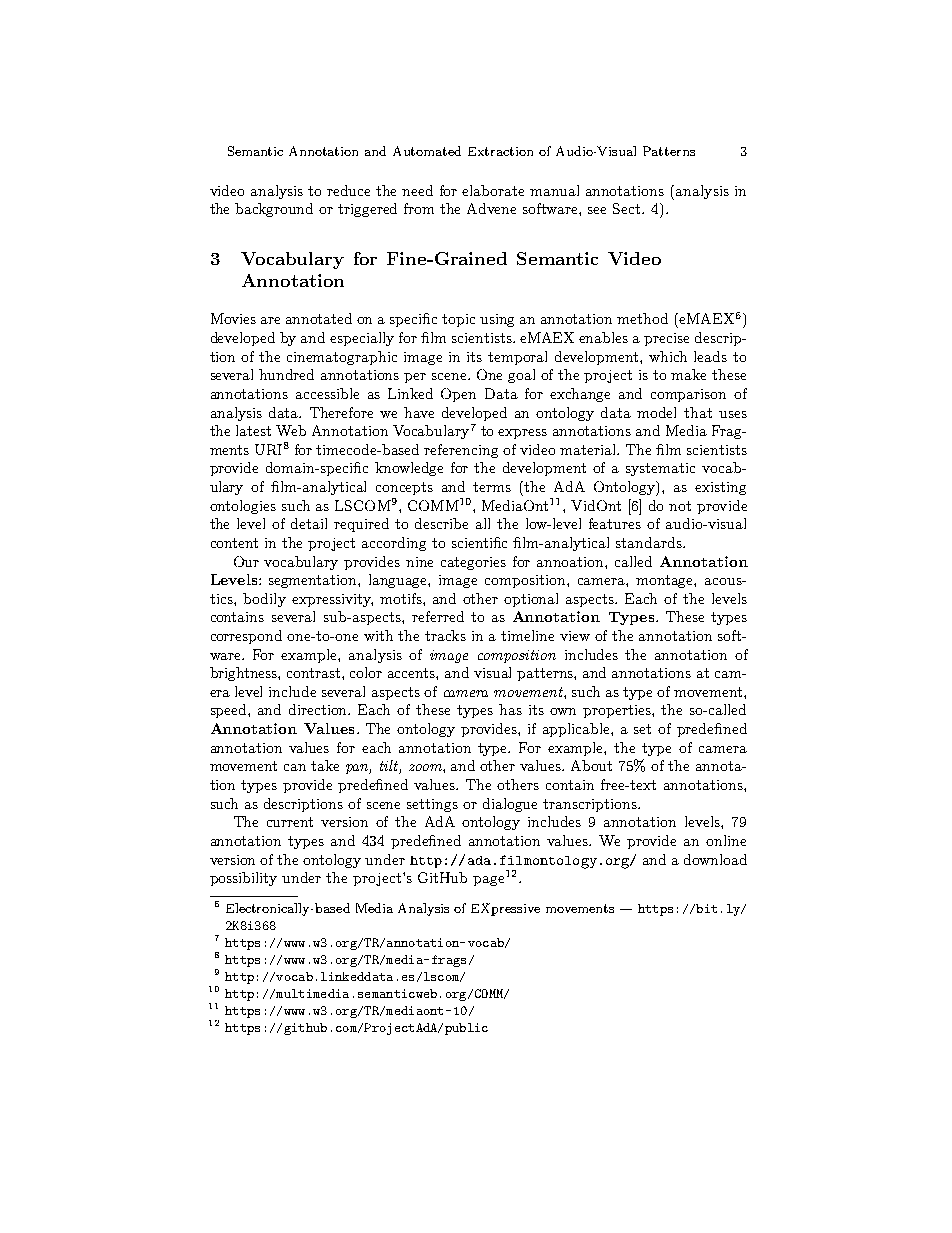 The width and height of the page is (952, 1233). Describe the element at coordinates (286, 374) in the page. I see `hundred` at that location.
